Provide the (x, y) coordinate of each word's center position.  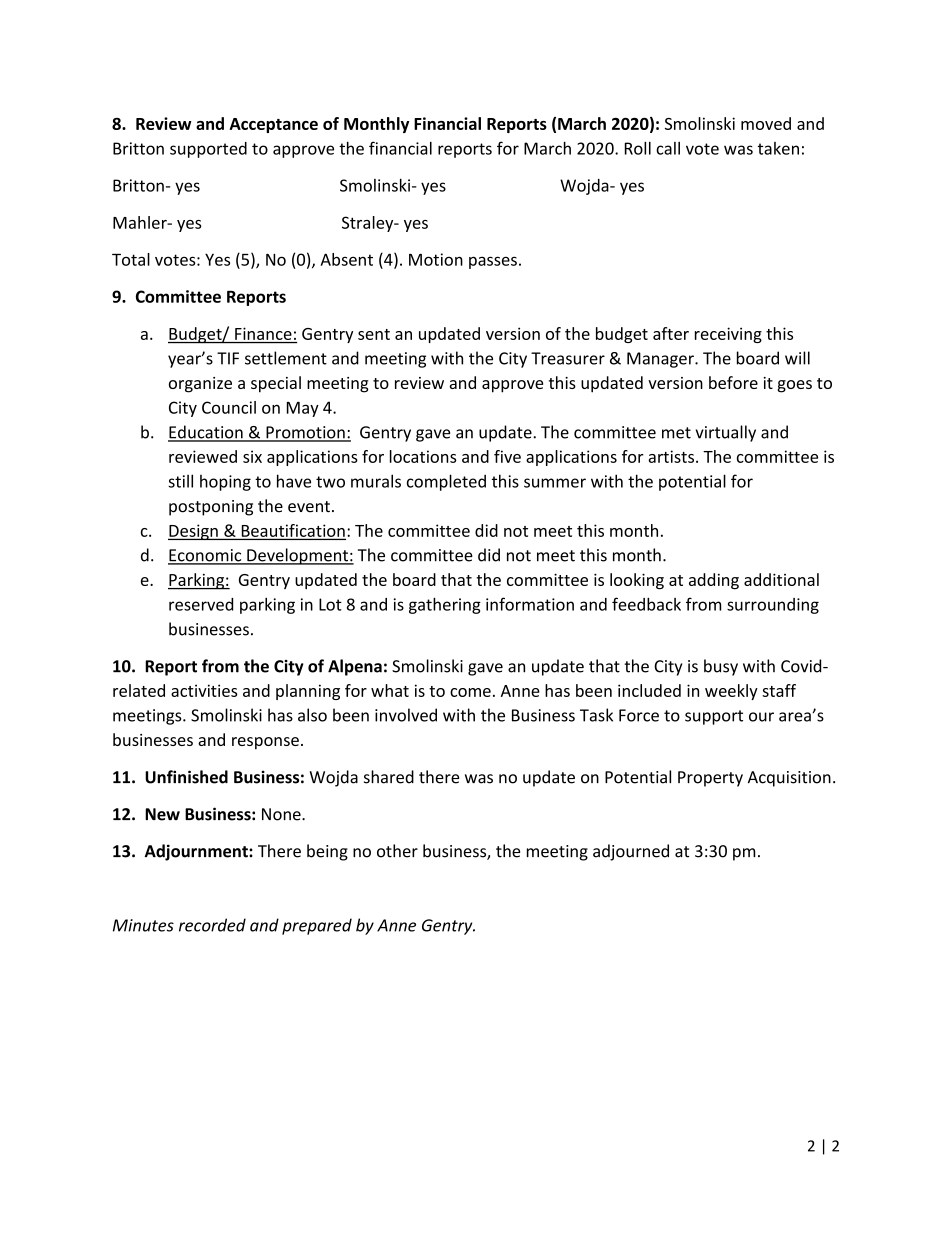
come (470, 692)
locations (423, 456)
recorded (212, 925)
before (733, 382)
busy (721, 667)
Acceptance (273, 125)
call (668, 148)
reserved (201, 604)
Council (229, 407)
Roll (638, 148)
